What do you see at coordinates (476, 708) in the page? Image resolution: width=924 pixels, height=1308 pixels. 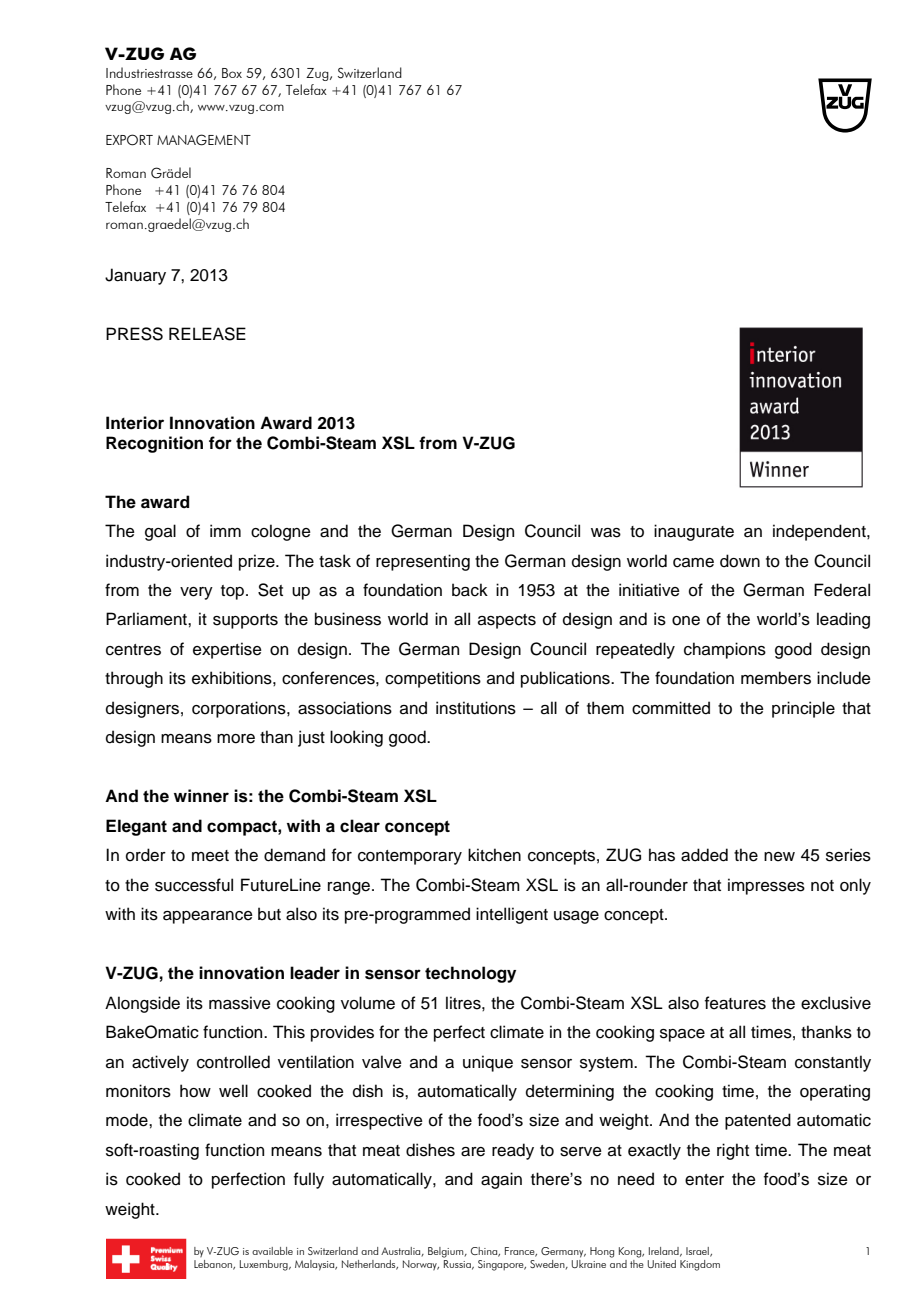 I see `institutions` at bounding box center [476, 708].
